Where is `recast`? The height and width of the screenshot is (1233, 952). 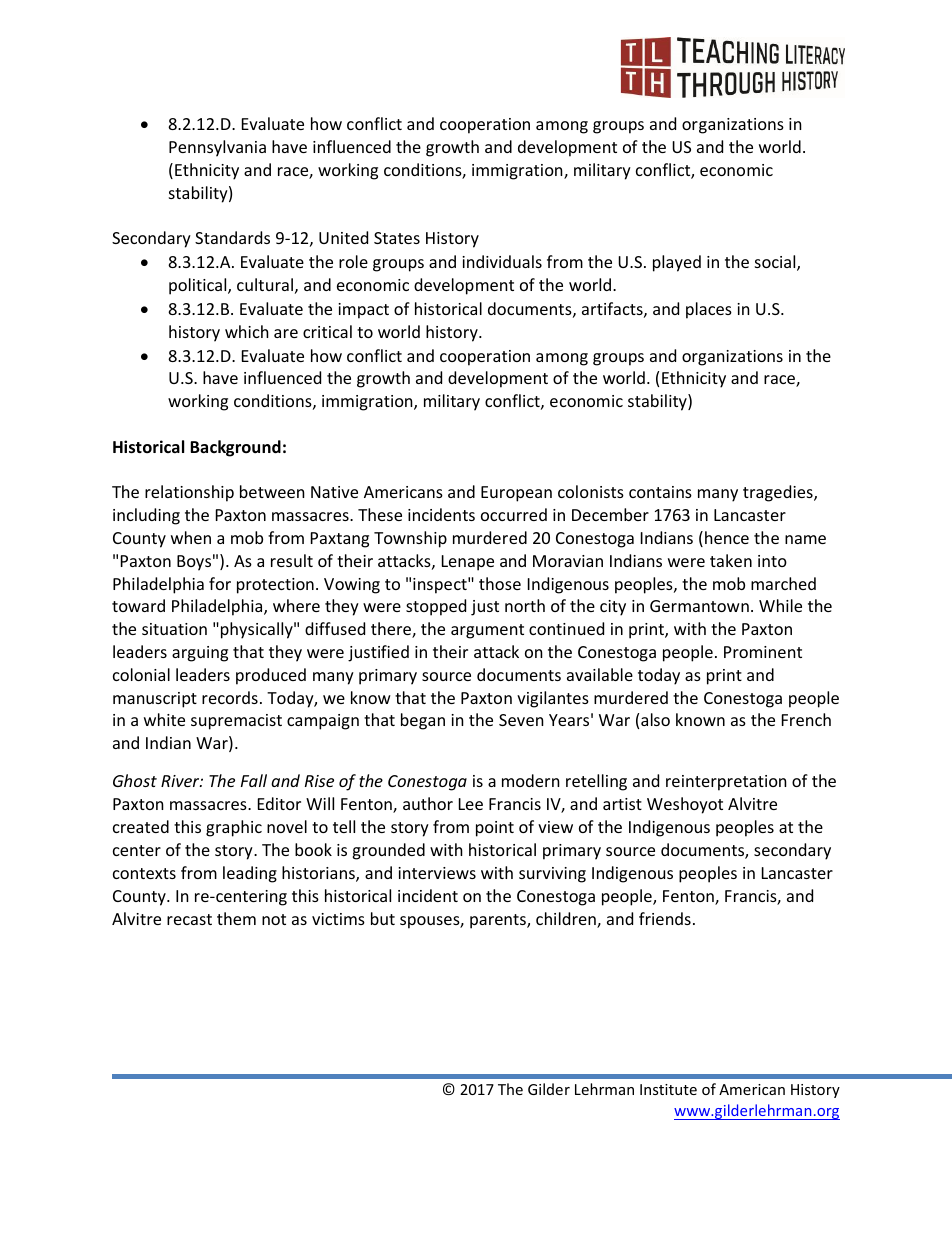 recast is located at coordinates (189, 919).
